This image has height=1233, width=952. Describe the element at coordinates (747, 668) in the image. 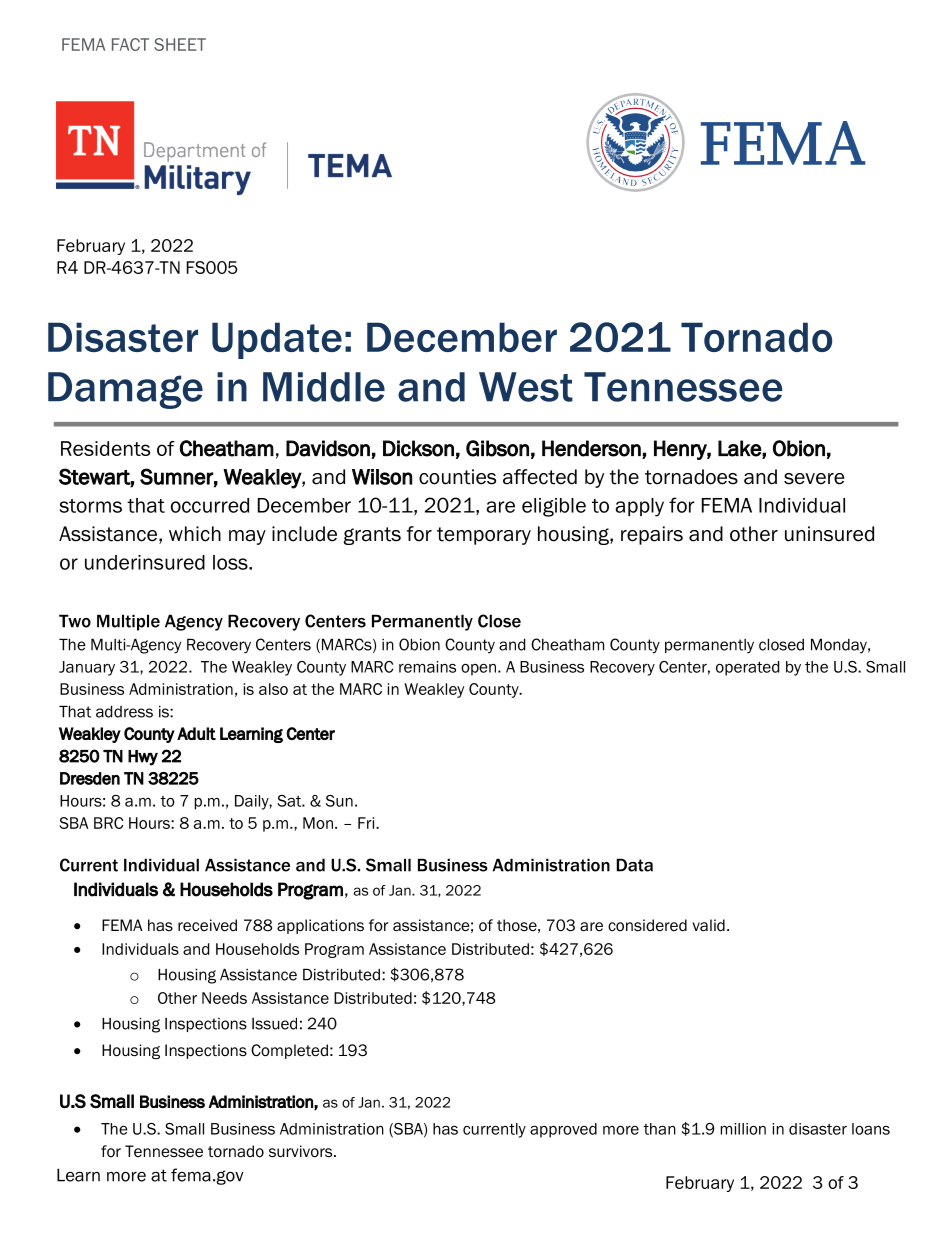

I see `operated` at that location.
